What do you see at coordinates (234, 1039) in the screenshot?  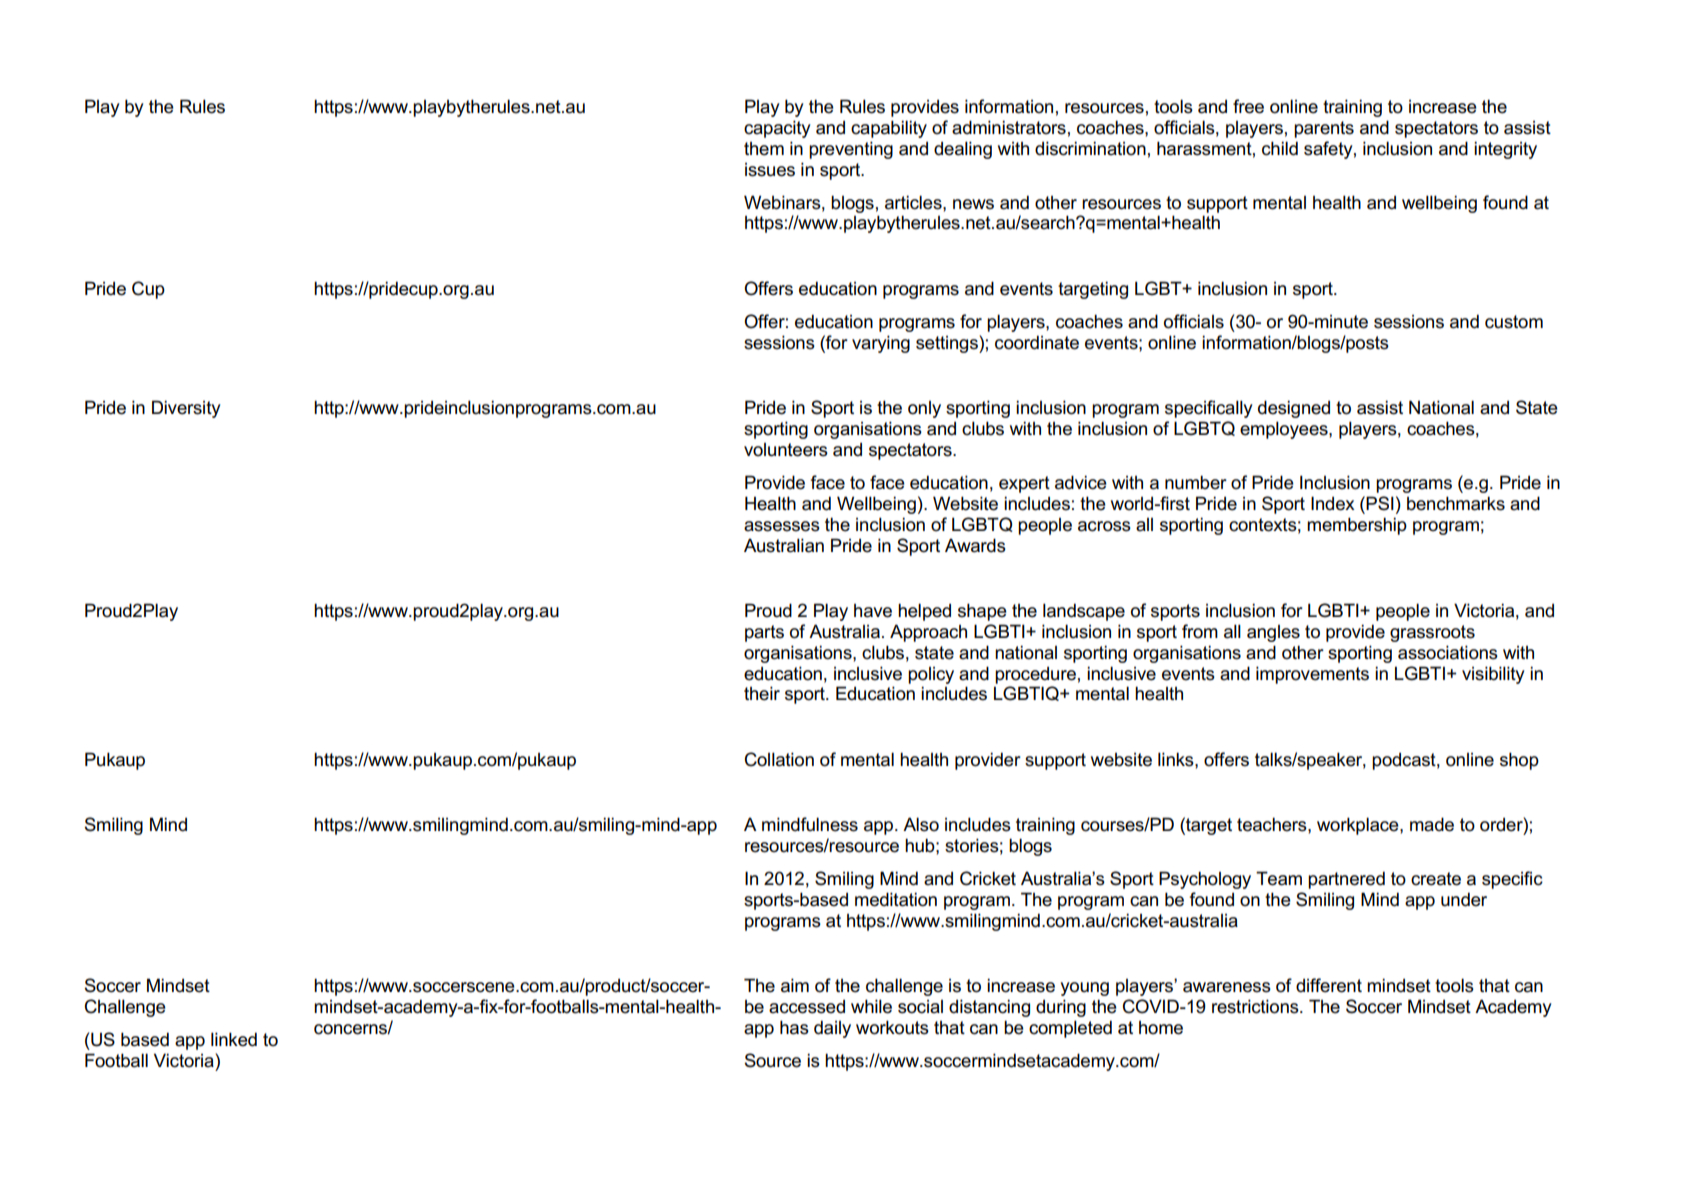 I see `linked` at bounding box center [234, 1039].
